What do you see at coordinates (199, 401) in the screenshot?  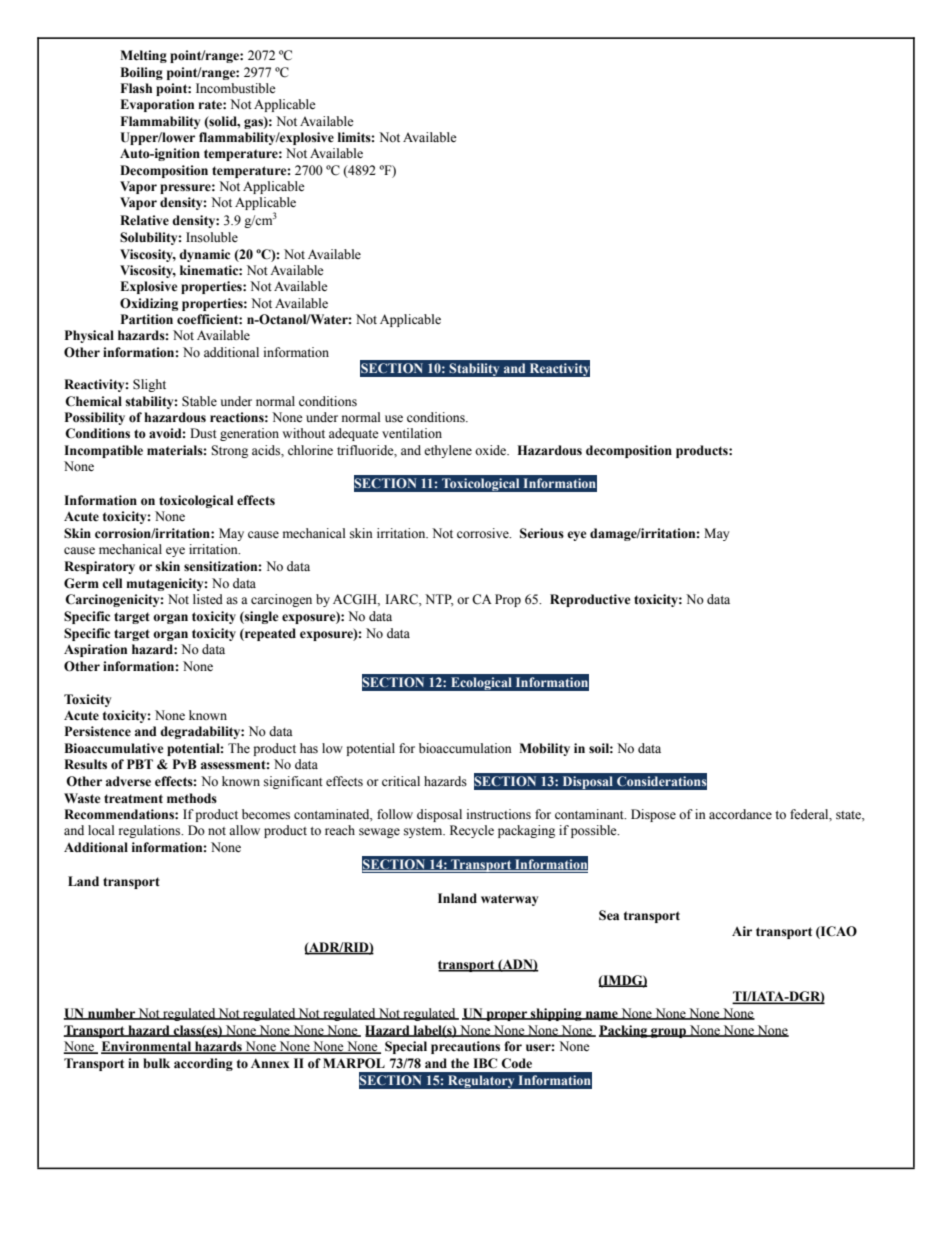 I see `Stable` at bounding box center [199, 401].
